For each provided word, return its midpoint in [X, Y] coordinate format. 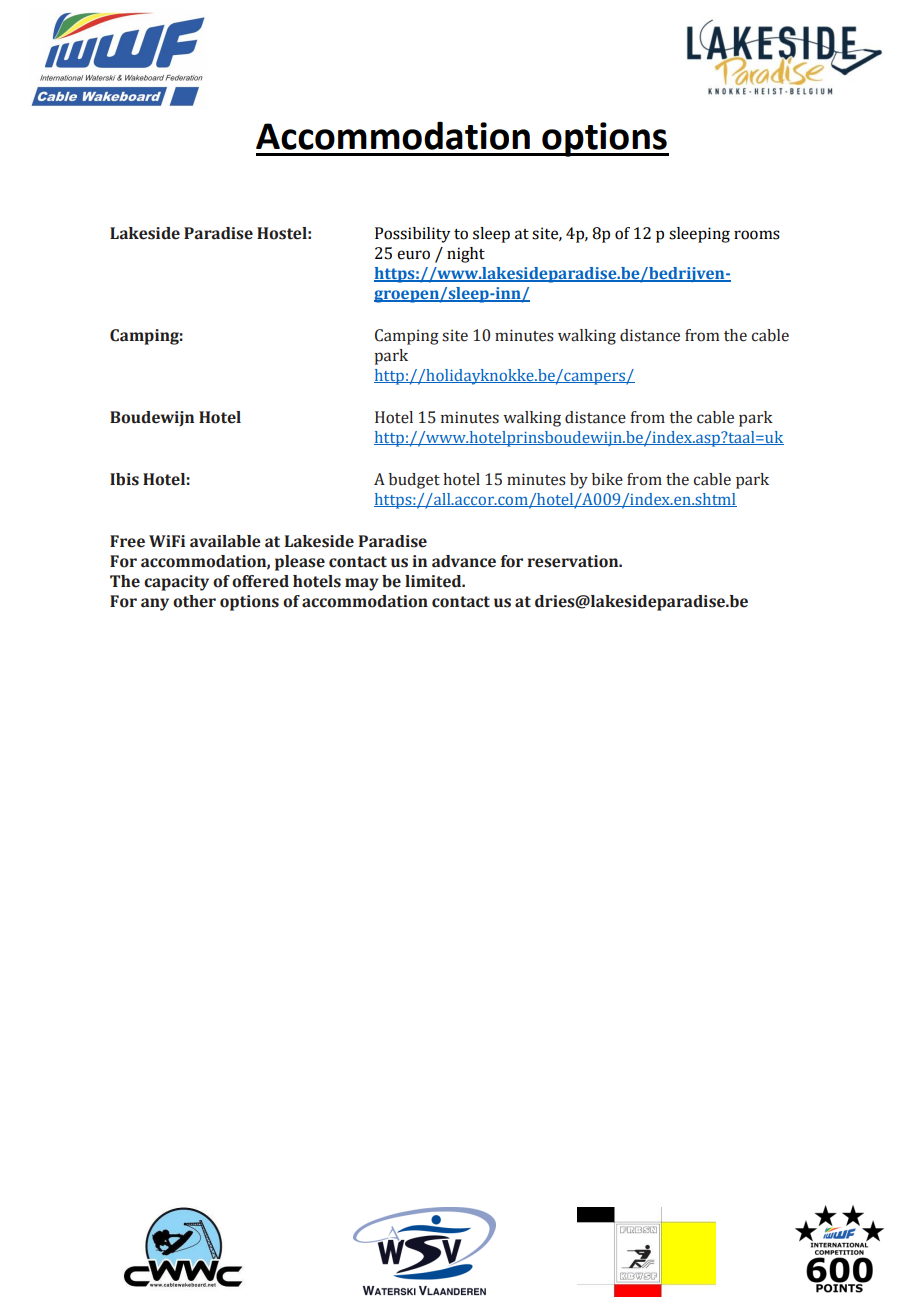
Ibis [124, 479]
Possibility [413, 235]
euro [413, 255]
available [225, 541]
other [194, 601]
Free [127, 541]
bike [607, 479]
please [300, 563]
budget [414, 481]
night [466, 255]
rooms [757, 235]
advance [464, 561]
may [362, 584]
